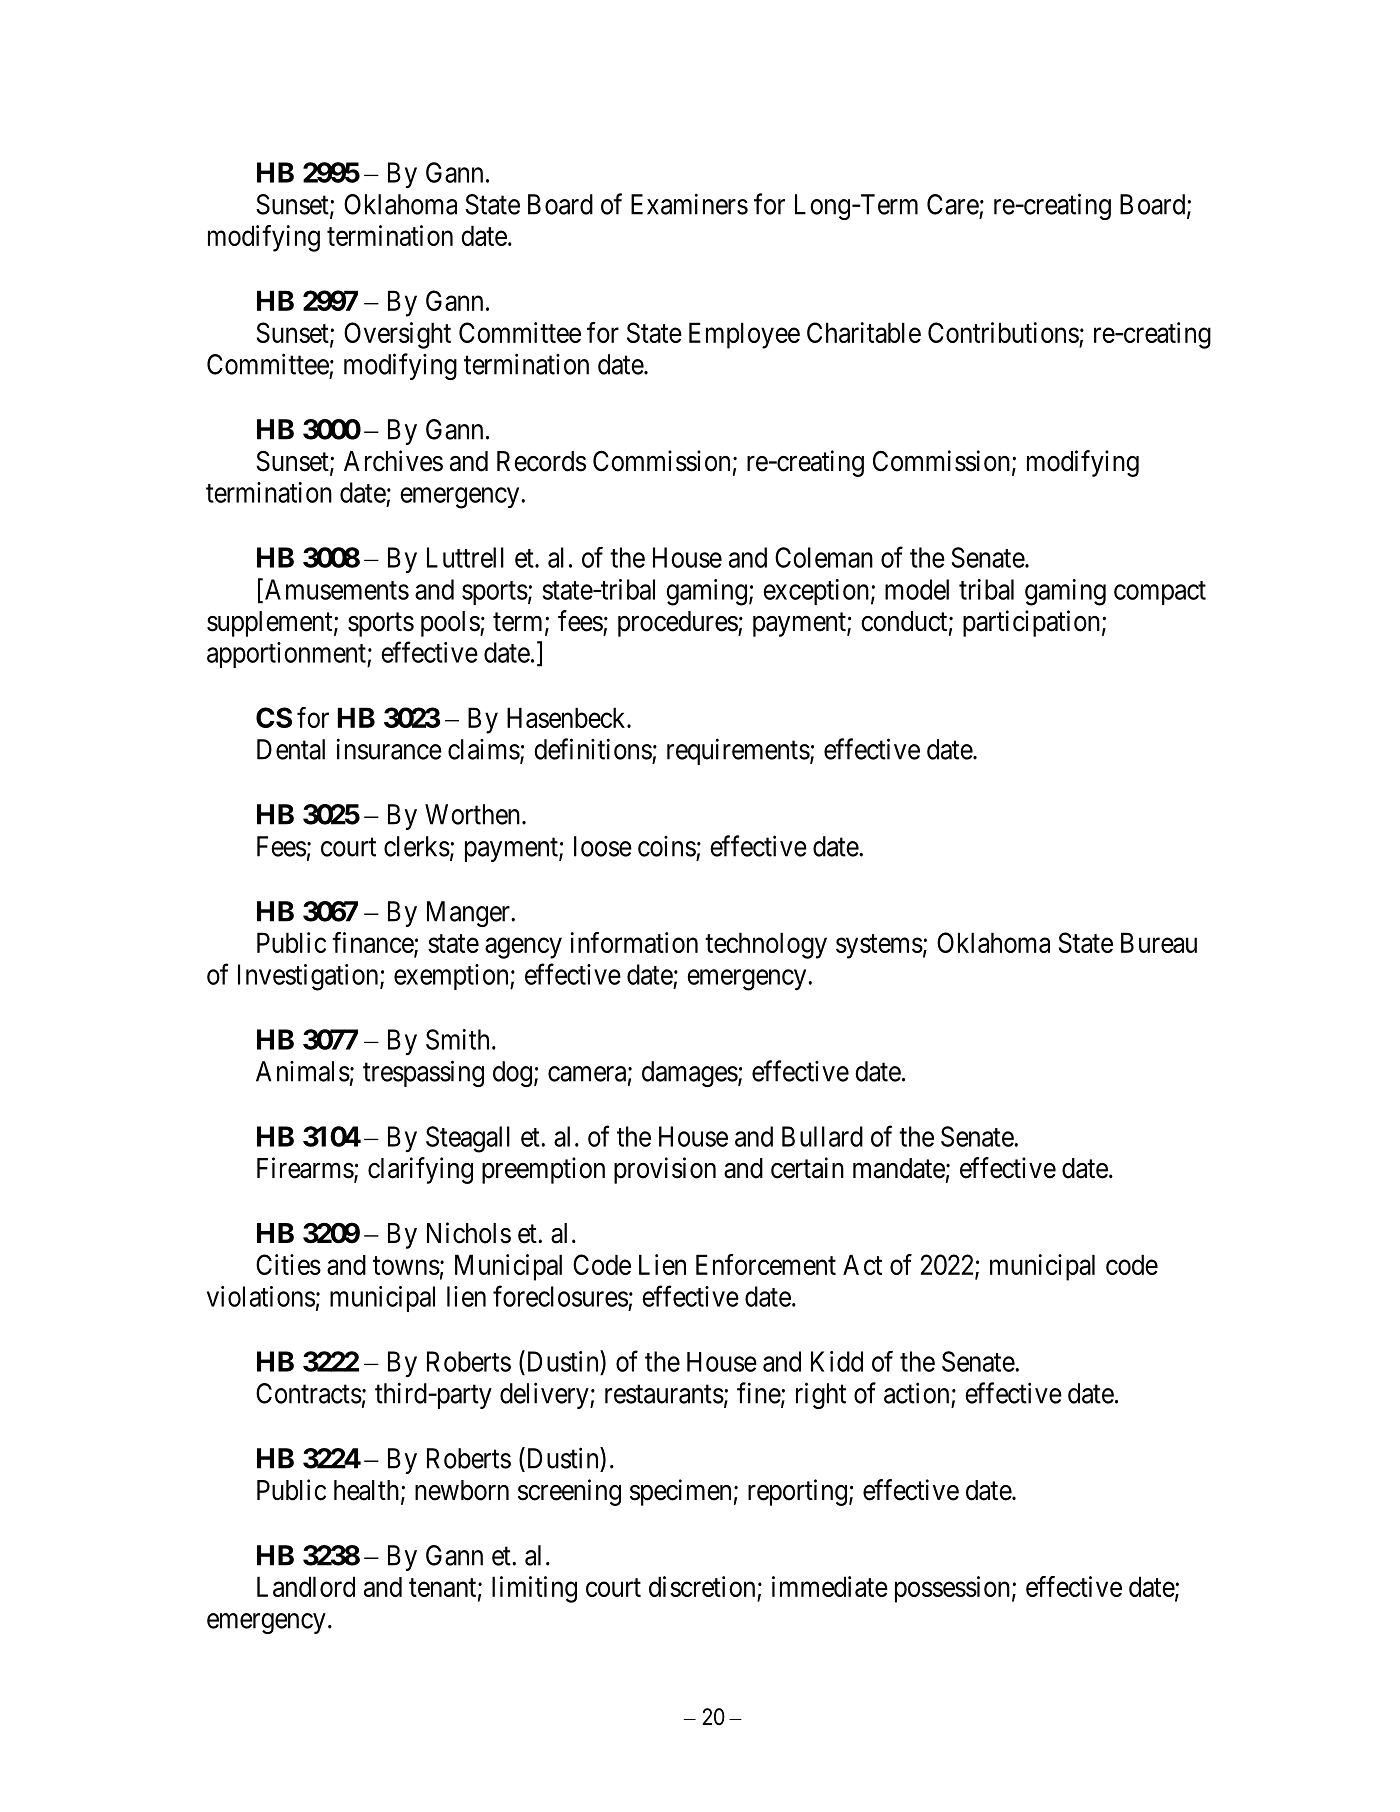 The image size is (1400, 1812). I want to click on apportionment, so click(287, 655).
